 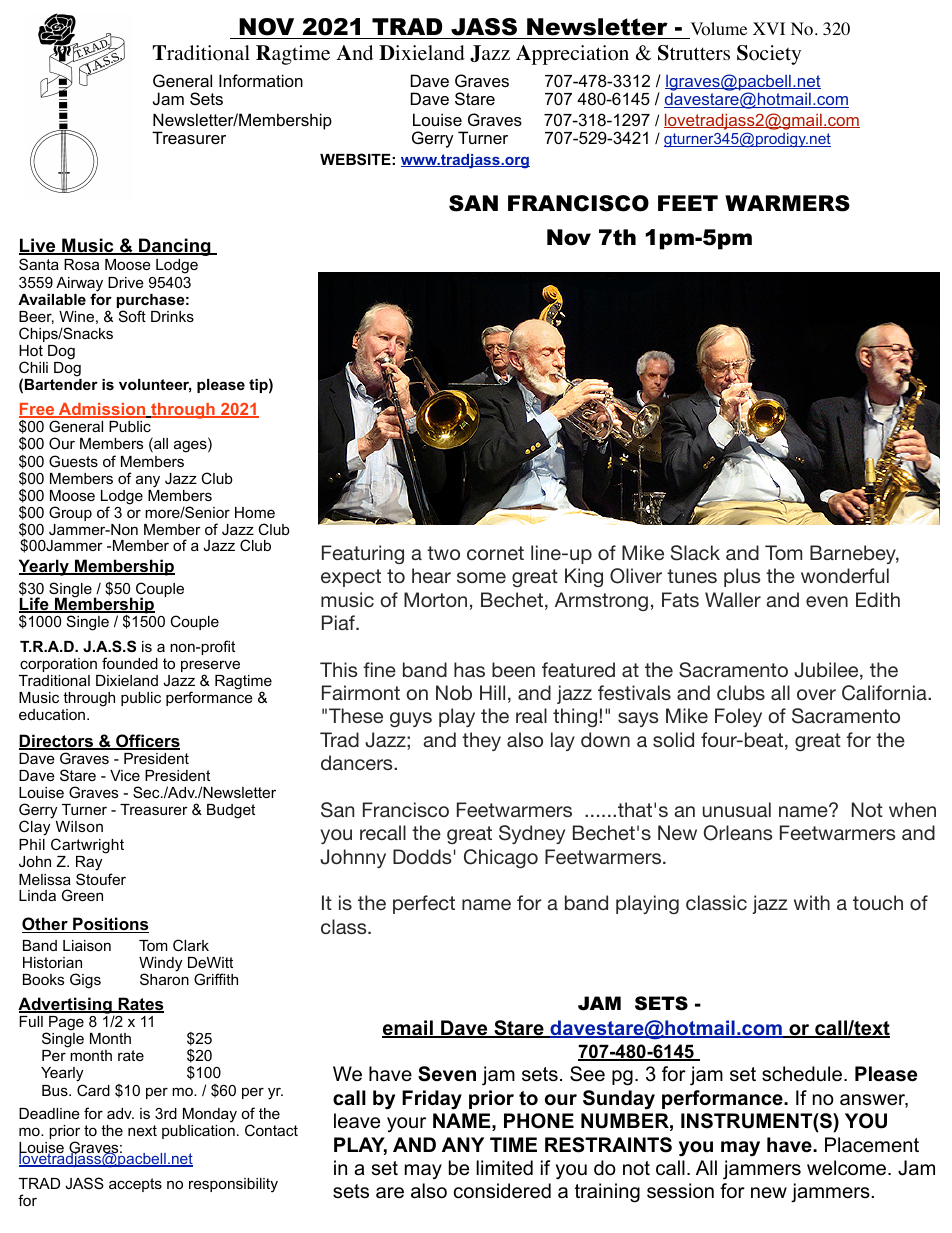 I want to click on founded, so click(x=130, y=663).
